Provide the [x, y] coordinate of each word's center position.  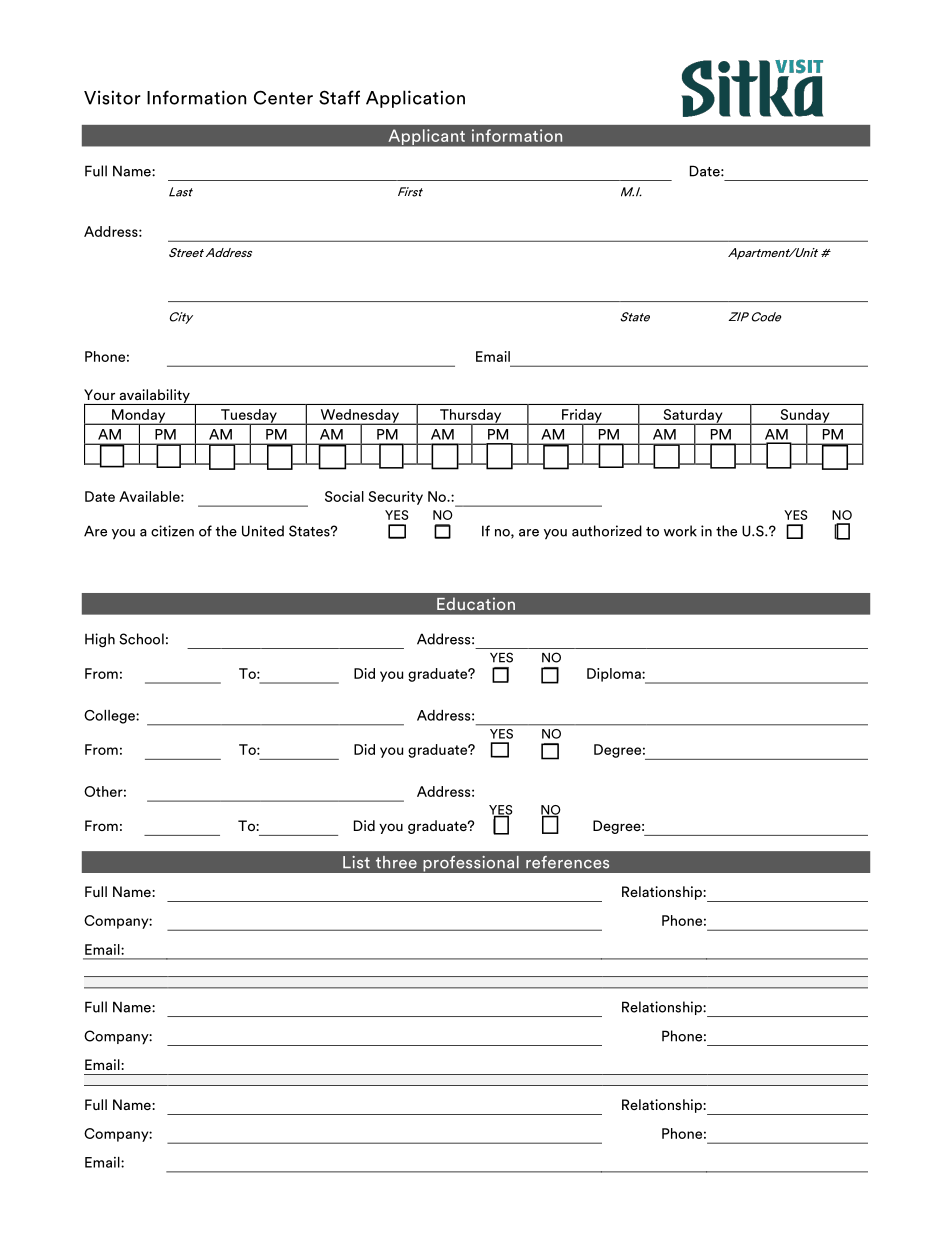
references [567, 862]
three [396, 862]
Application [415, 99]
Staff [339, 97]
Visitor [112, 97]
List [356, 862]
